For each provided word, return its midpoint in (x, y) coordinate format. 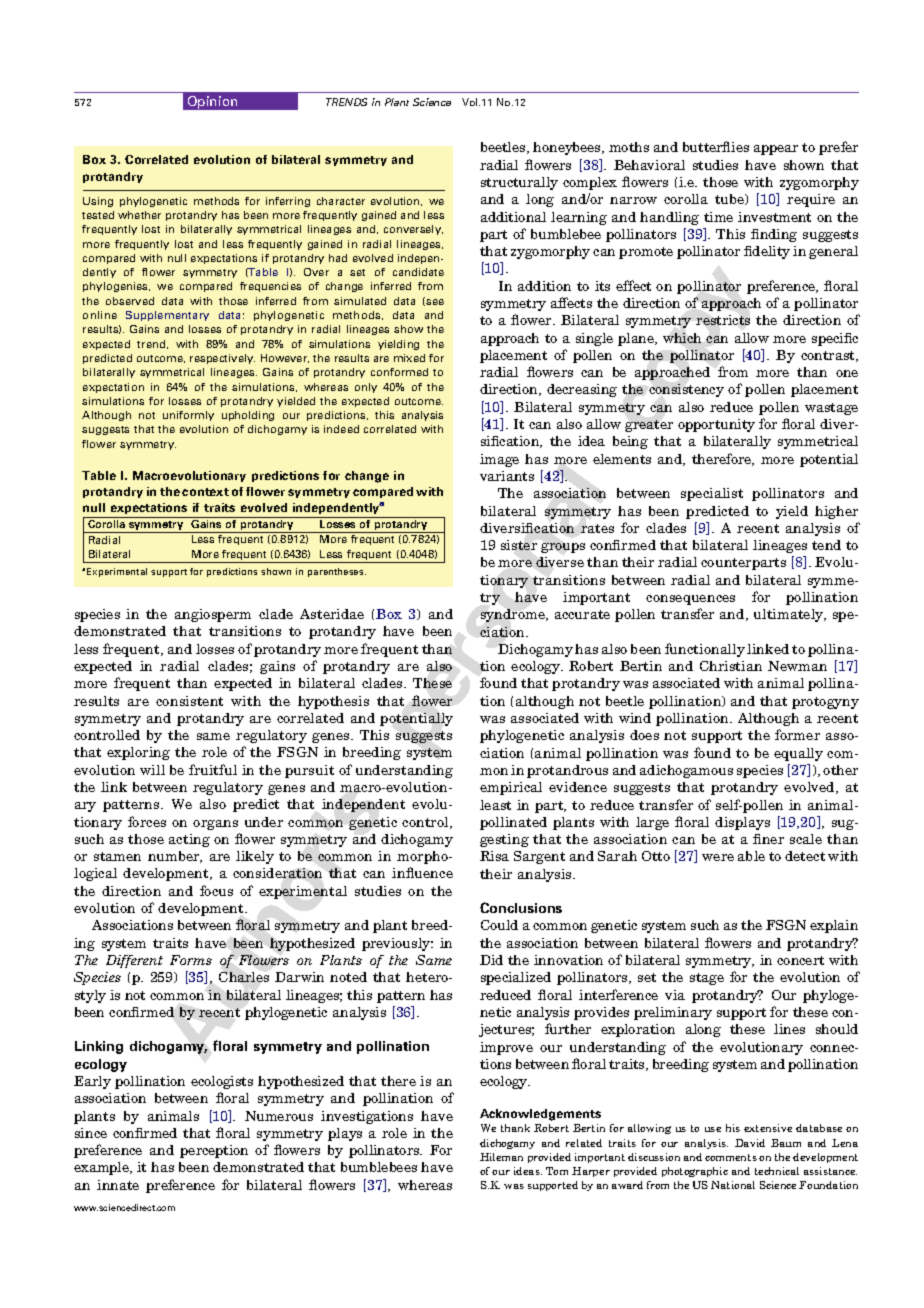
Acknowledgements (540, 1115)
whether (139, 215)
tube (730, 199)
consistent (189, 701)
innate (118, 1185)
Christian (731, 666)
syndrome (514, 615)
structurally (519, 183)
